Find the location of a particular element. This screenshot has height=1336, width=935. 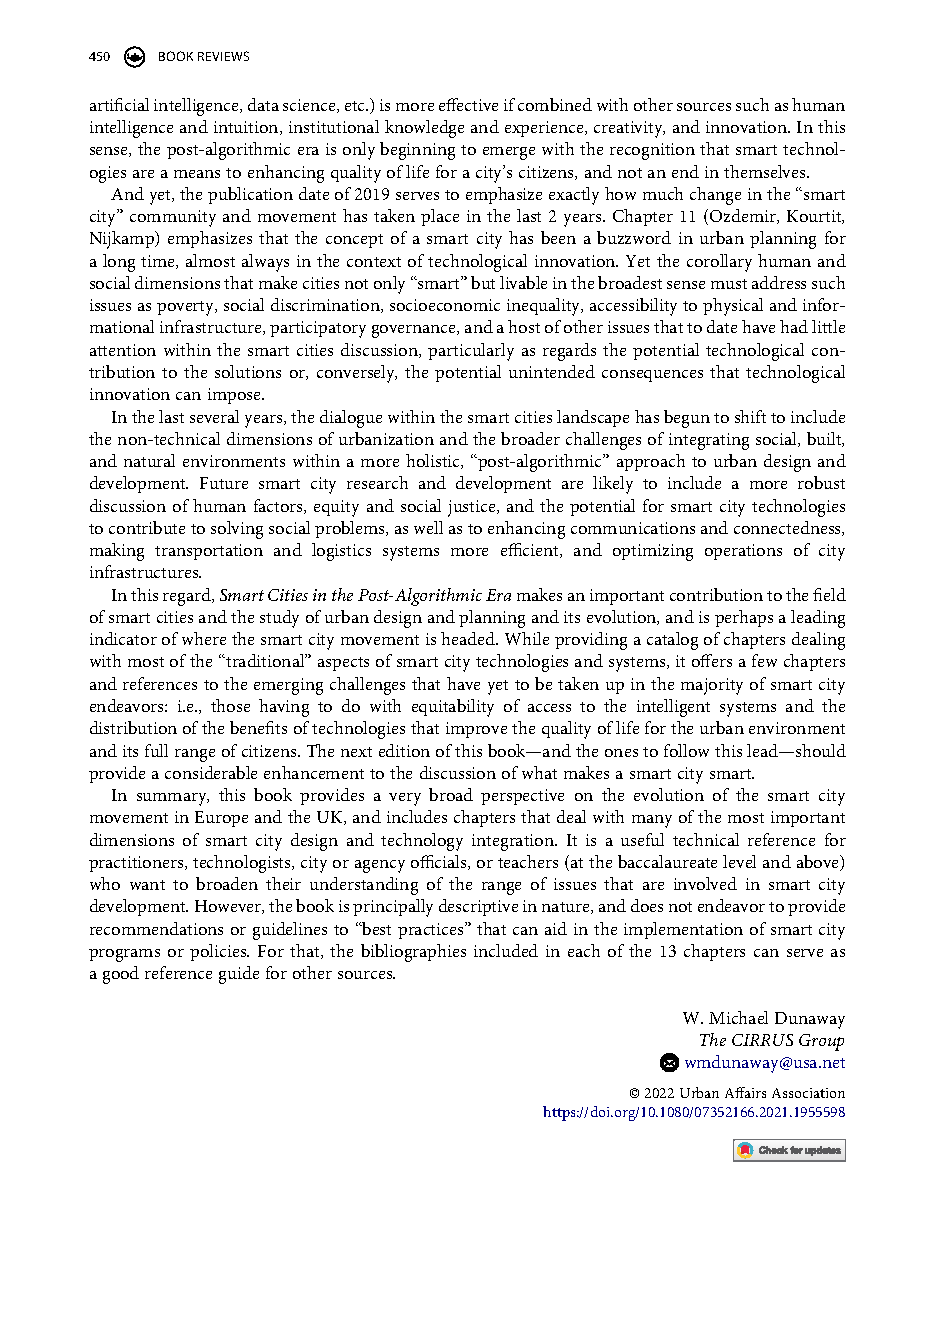

good is located at coordinates (121, 975).
